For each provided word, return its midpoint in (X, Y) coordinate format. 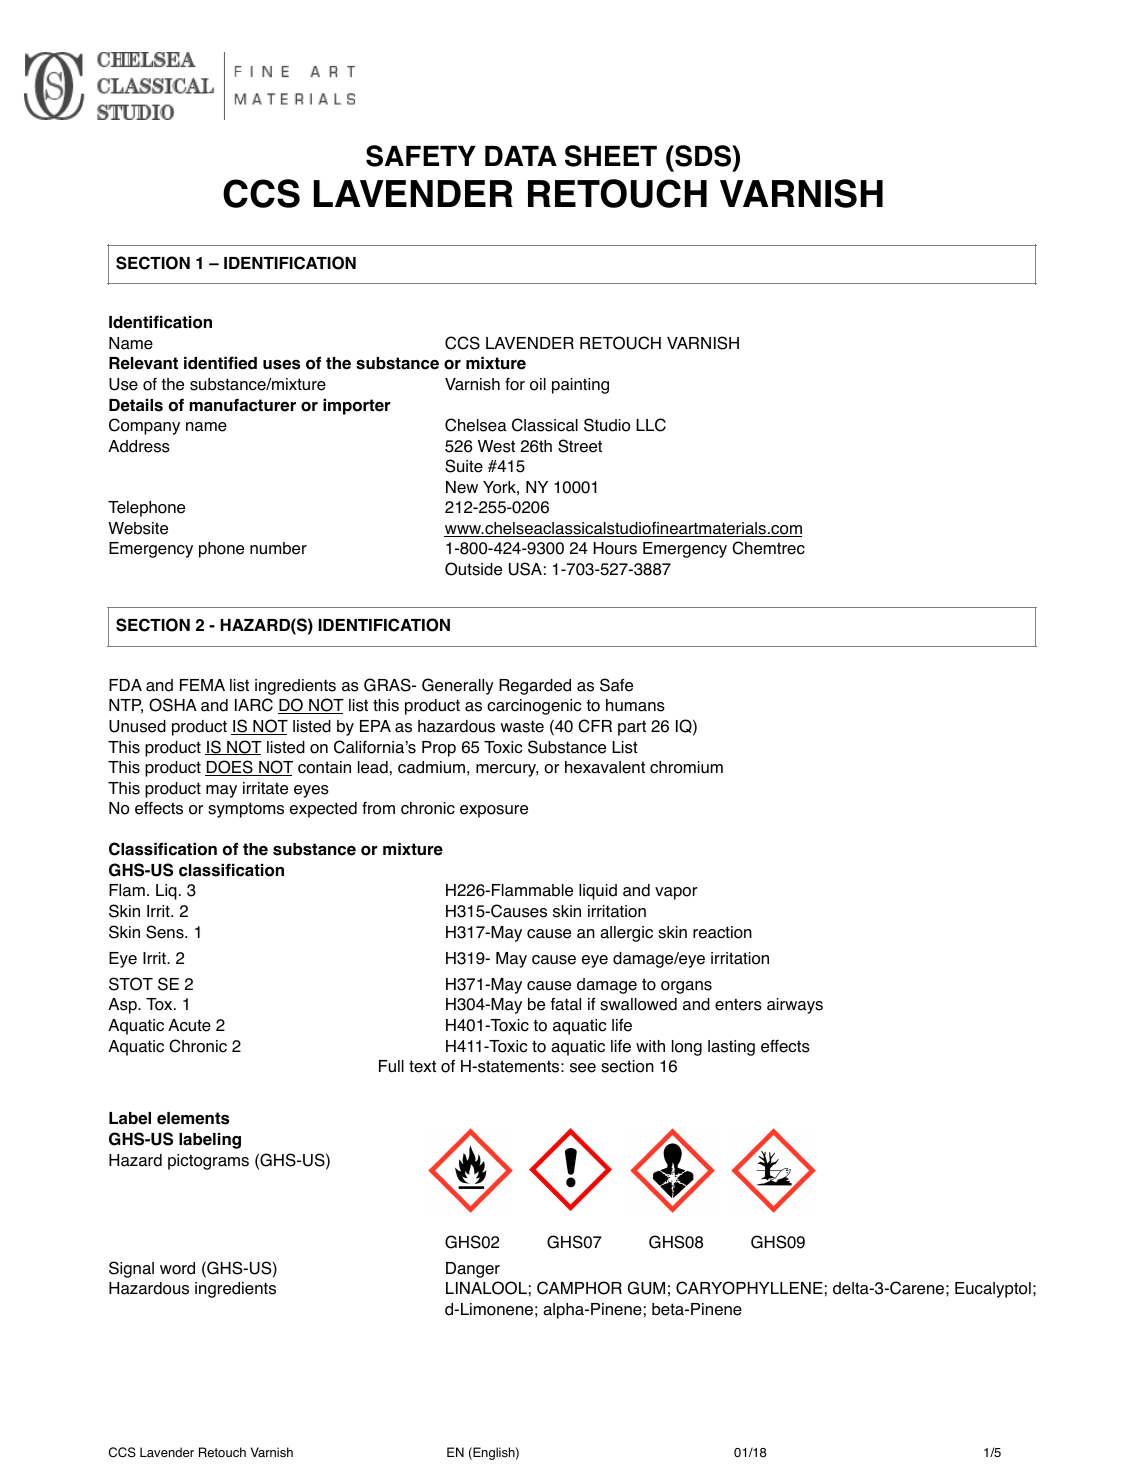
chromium (686, 767)
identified (220, 363)
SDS (703, 156)
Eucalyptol (993, 1290)
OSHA (173, 705)
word (177, 1268)
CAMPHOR (579, 1288)
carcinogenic (534, 707)
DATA (521, 156)
